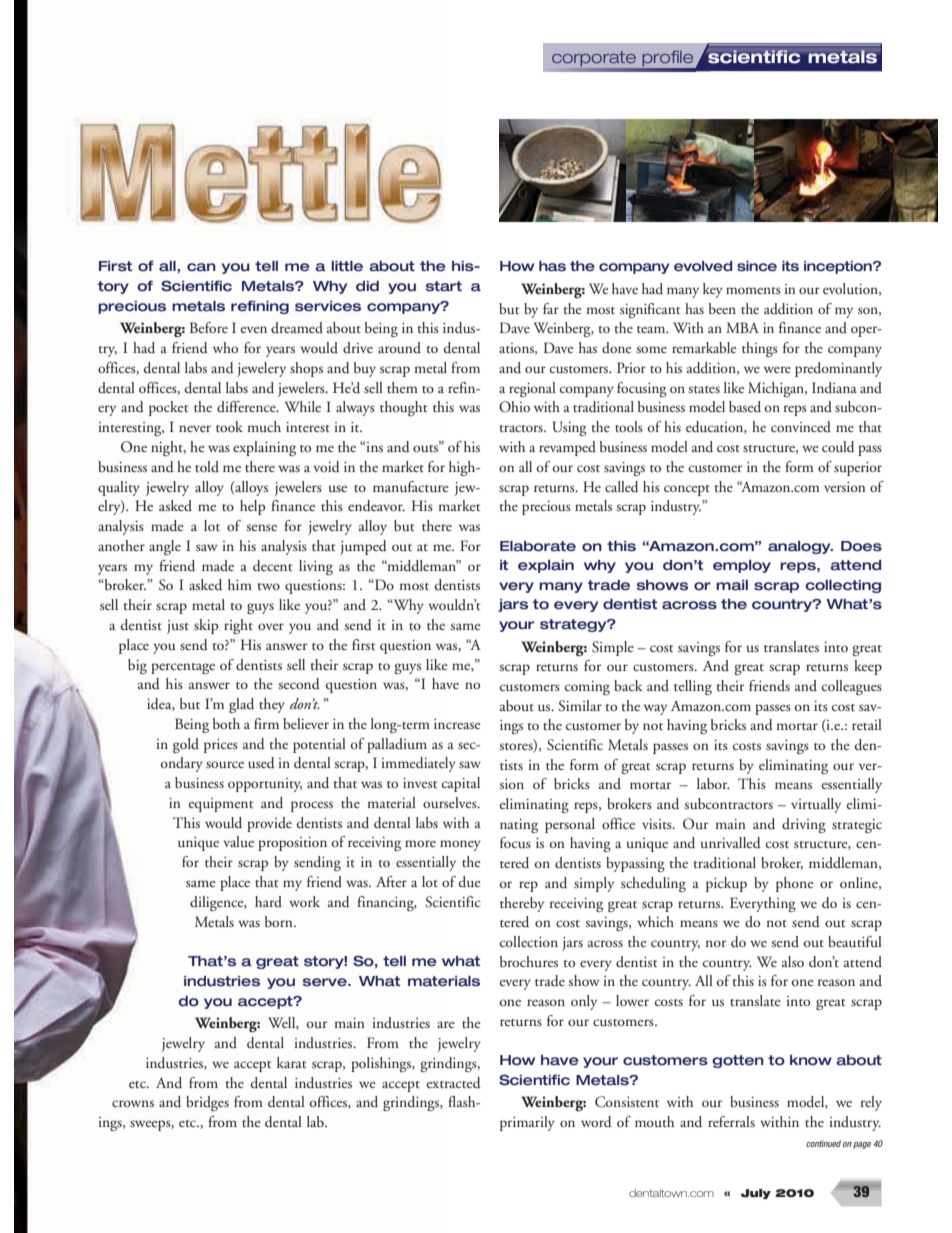 The height and width of the image is (1233, 952). I want to click on also, so click(793, 961).
